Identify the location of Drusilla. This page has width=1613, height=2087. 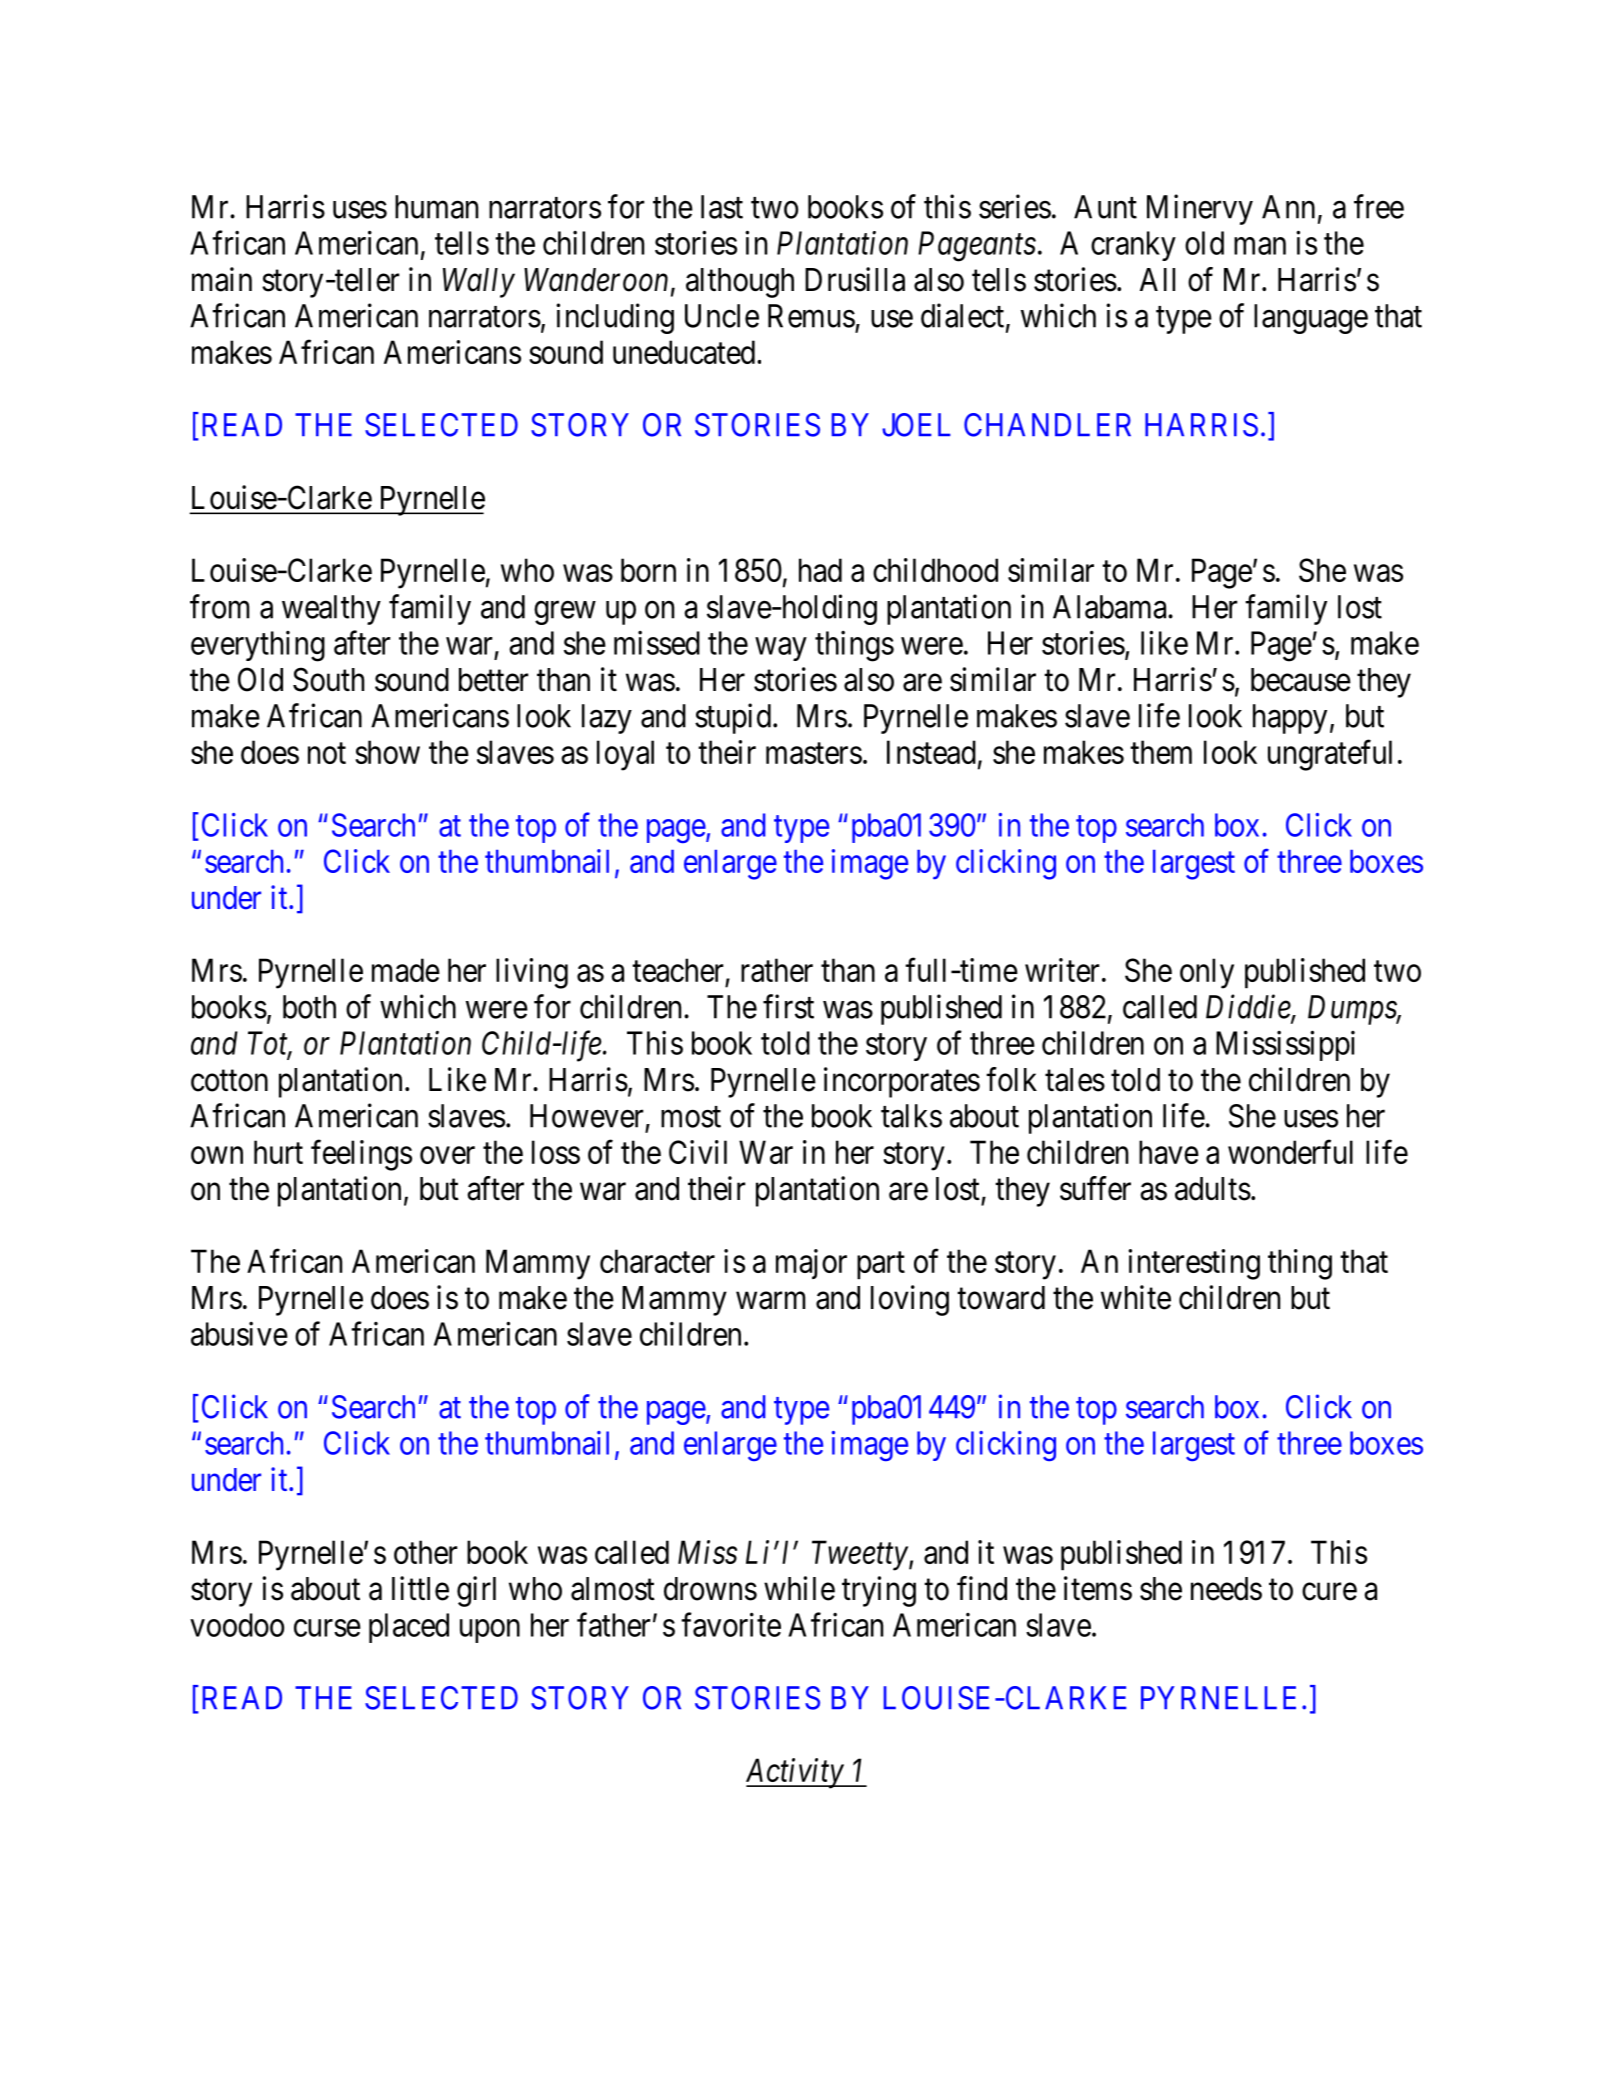
(855, 279).
